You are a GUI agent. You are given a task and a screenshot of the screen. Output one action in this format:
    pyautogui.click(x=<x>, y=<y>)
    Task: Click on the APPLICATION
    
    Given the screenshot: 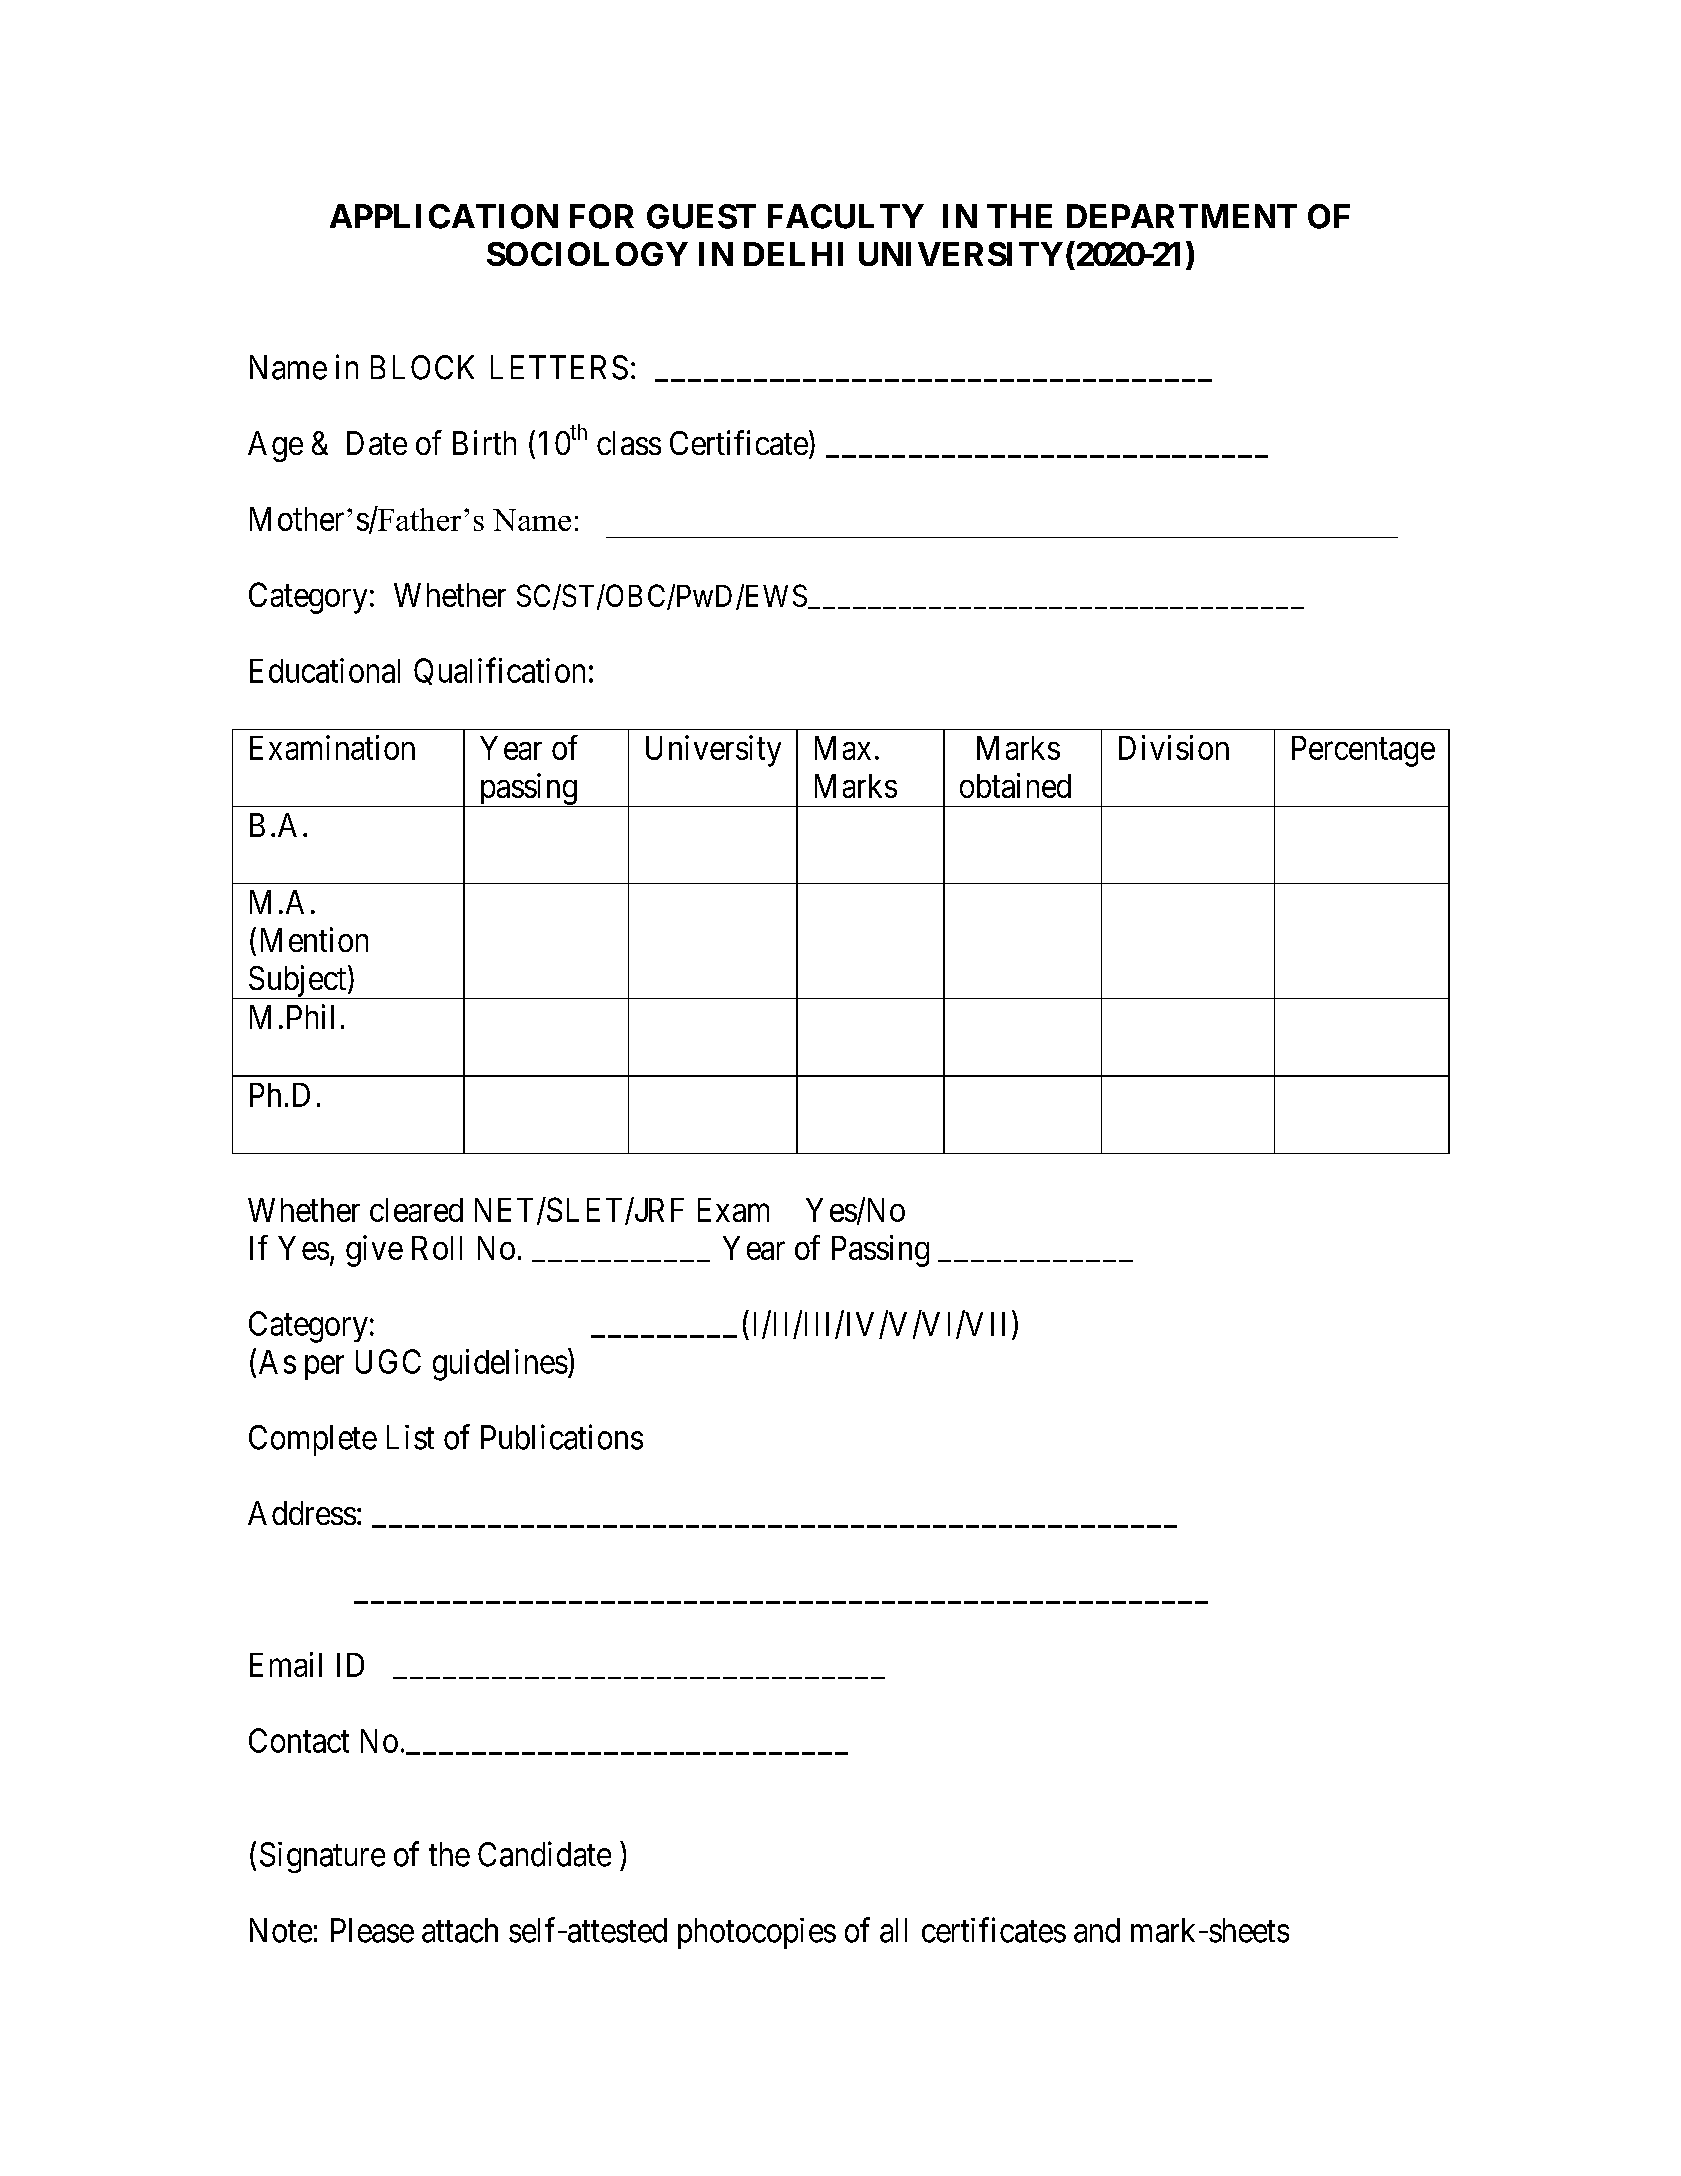 What is the action you would take?
    pyautogui.click(x=444, y=216)
